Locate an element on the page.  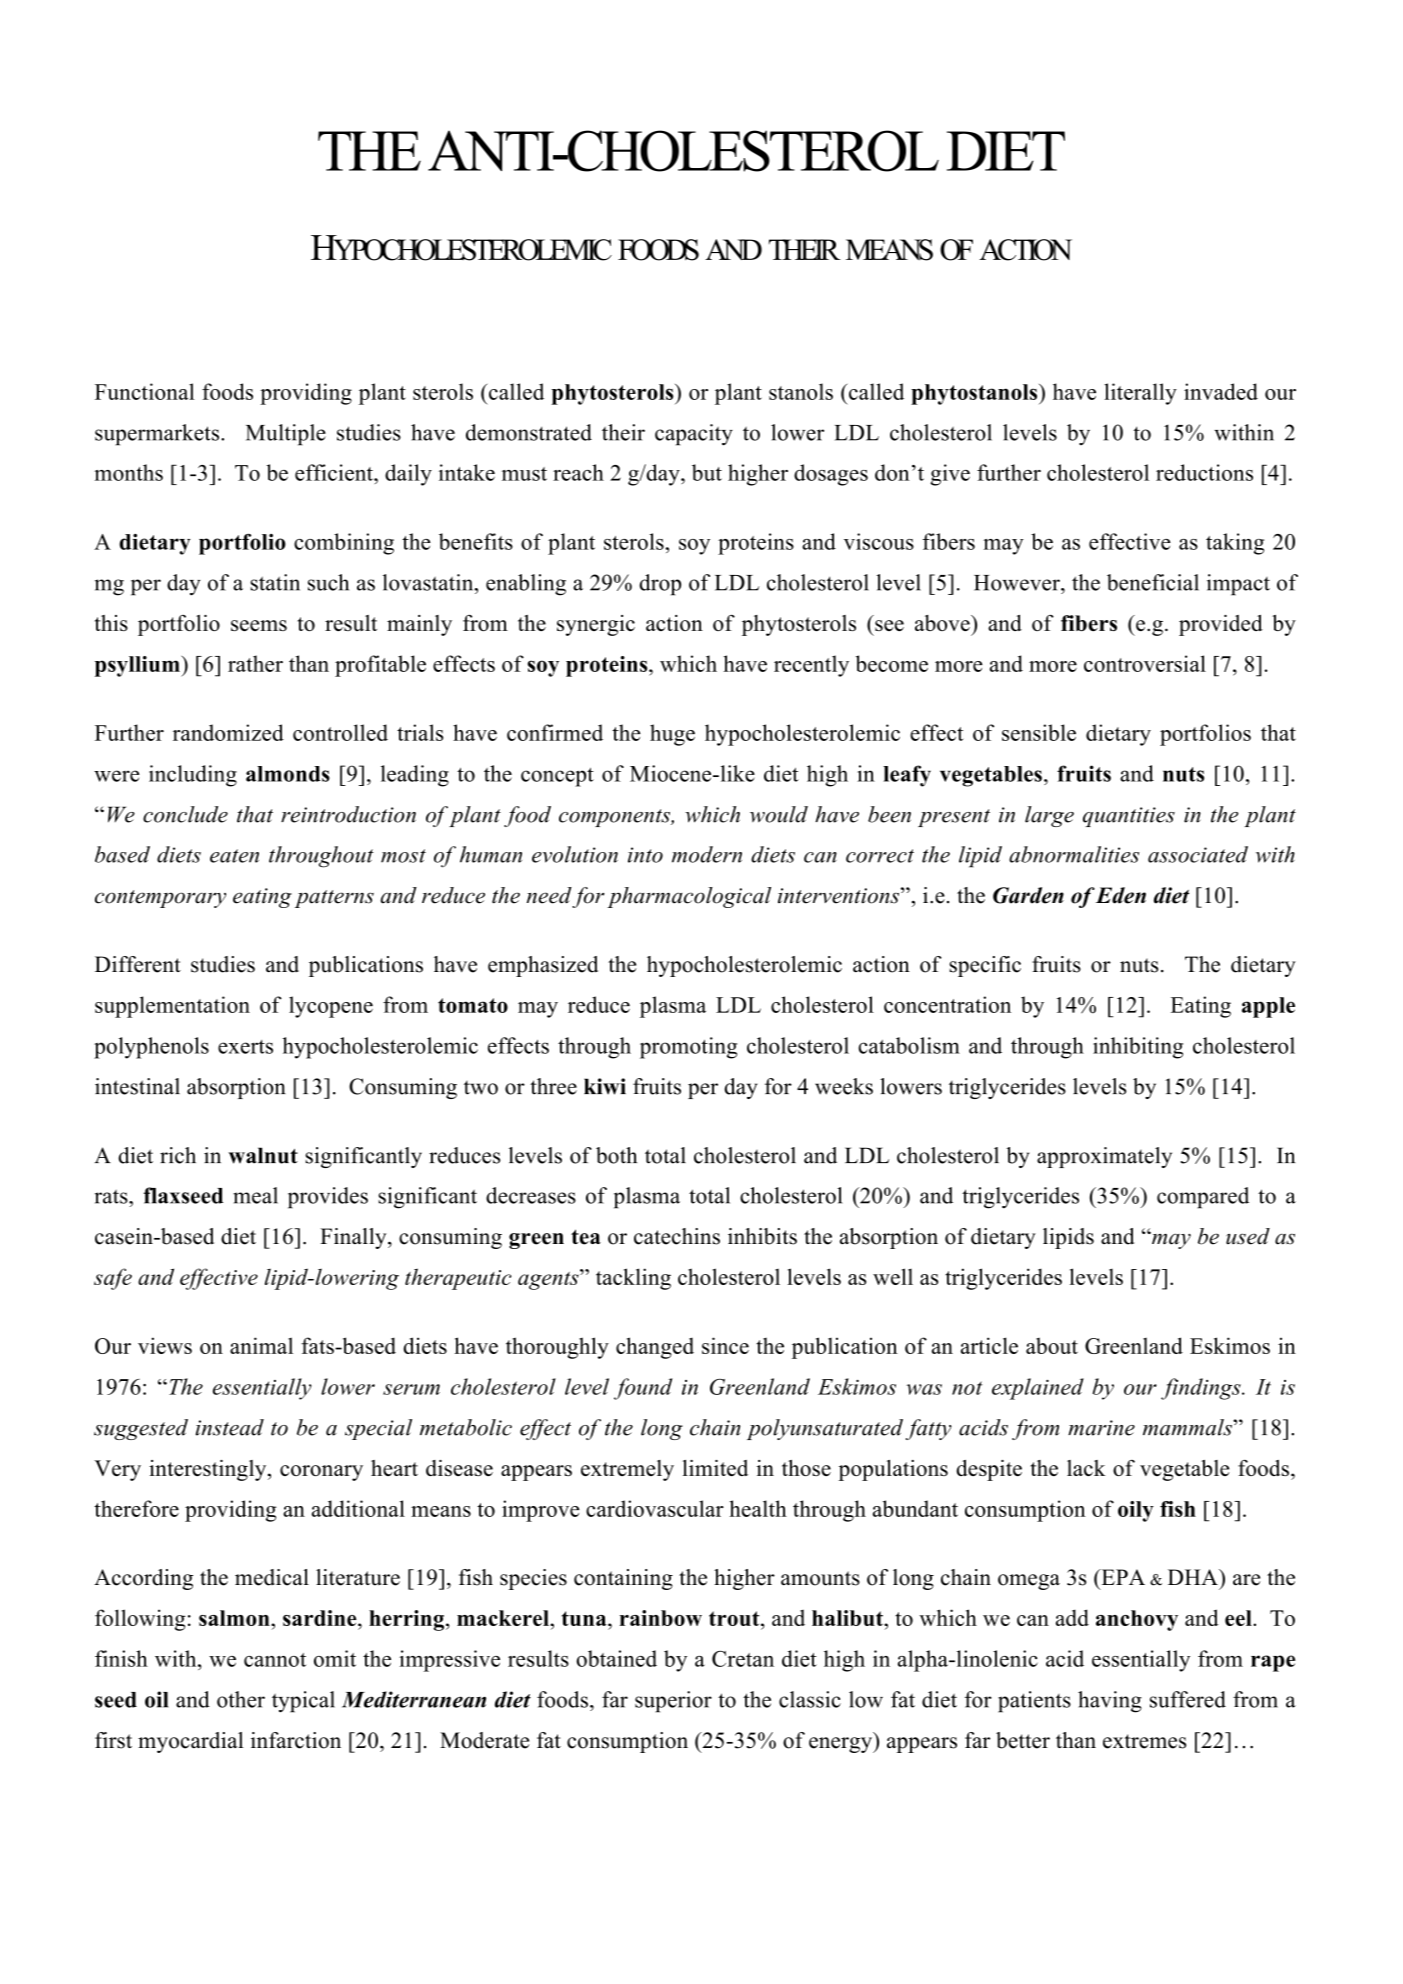
literally is located at coordinates (1140, 394).
